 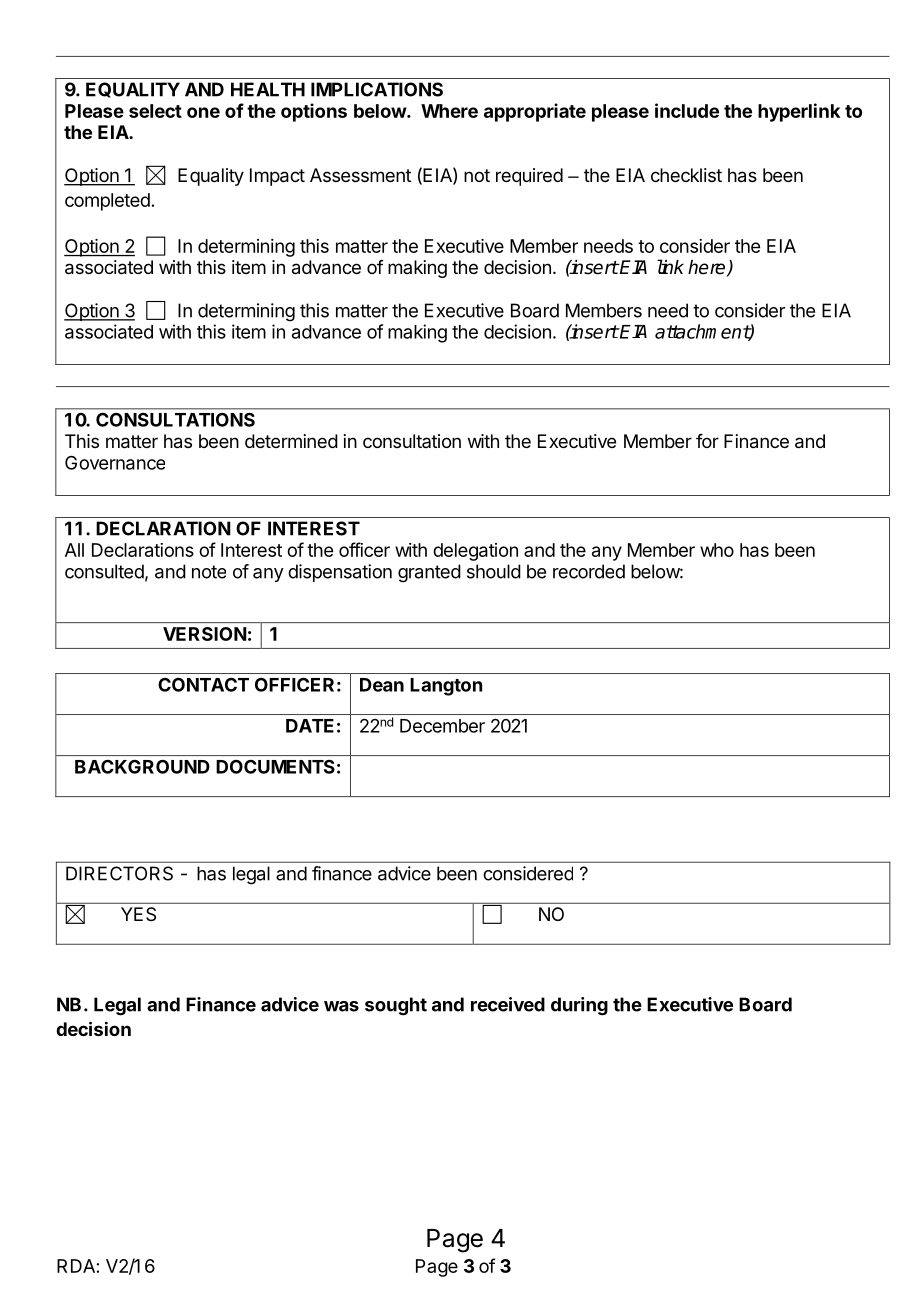 What do you see at coordinates (396, 1006) in the screenshot?
I see `sought` at bounding box center [396, 1006].
